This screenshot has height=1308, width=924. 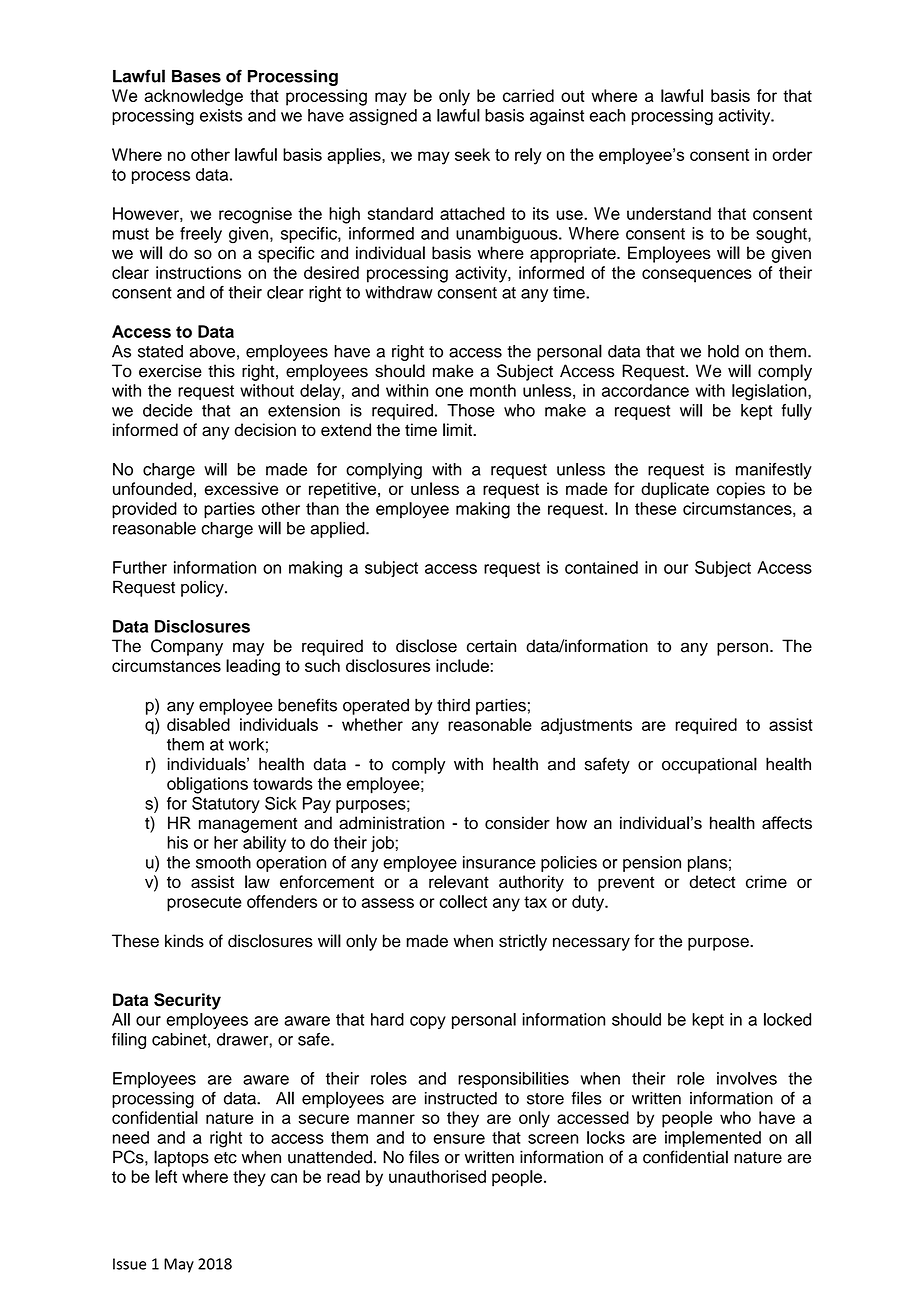 I want to click on copies, so click(x=741, y=490).
